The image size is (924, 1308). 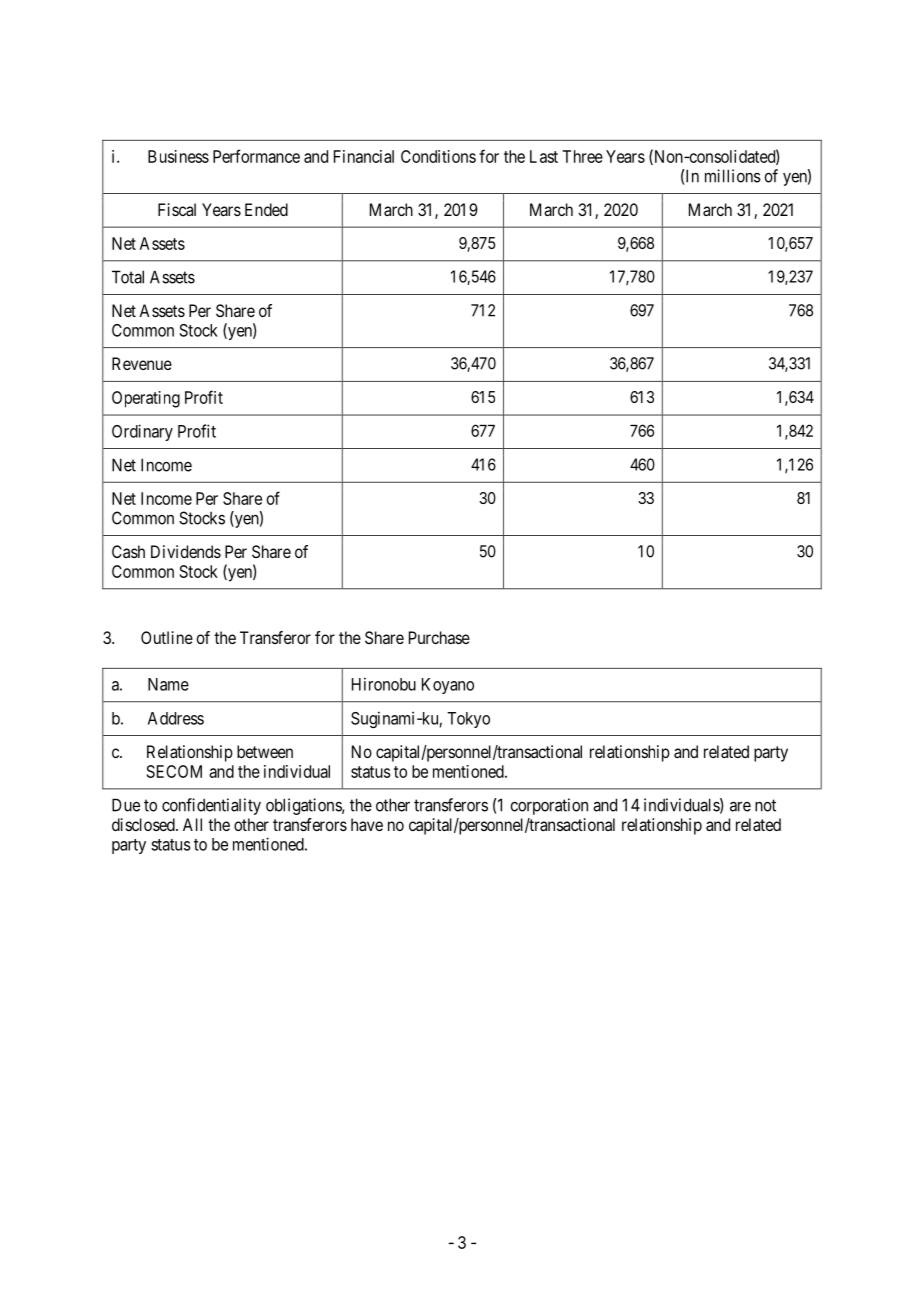 What do you see at coordinates (582, 156) in the document?
I see `Three` at bounding box center [582, 156].
